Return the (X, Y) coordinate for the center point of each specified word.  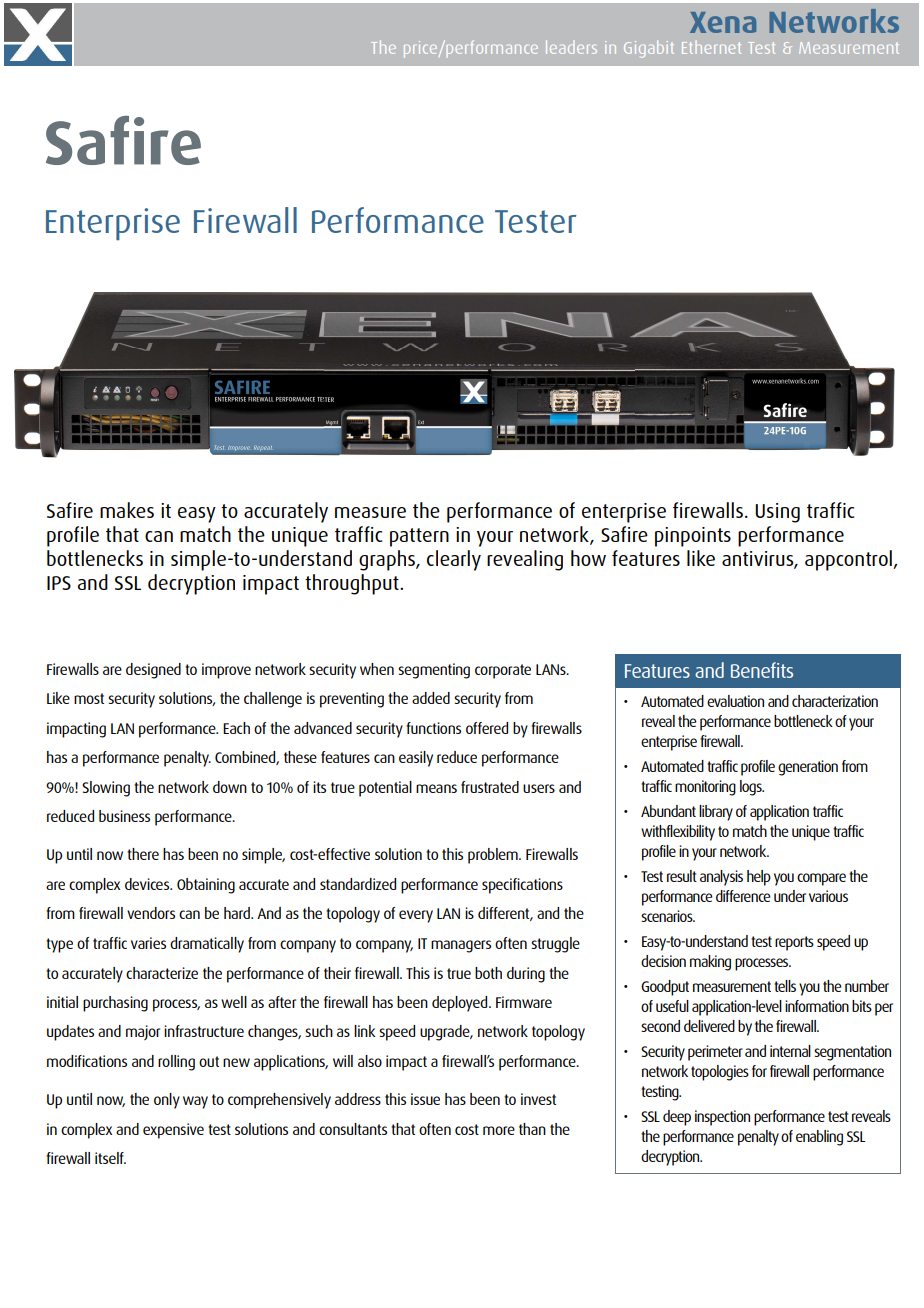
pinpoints (693, 537)
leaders (571, 47)
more (499, 1130)
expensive (173, 1131)
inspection (722, 1118)
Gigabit (649, 49)
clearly (454, 560)
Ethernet (711, 47)
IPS (59, 583)
